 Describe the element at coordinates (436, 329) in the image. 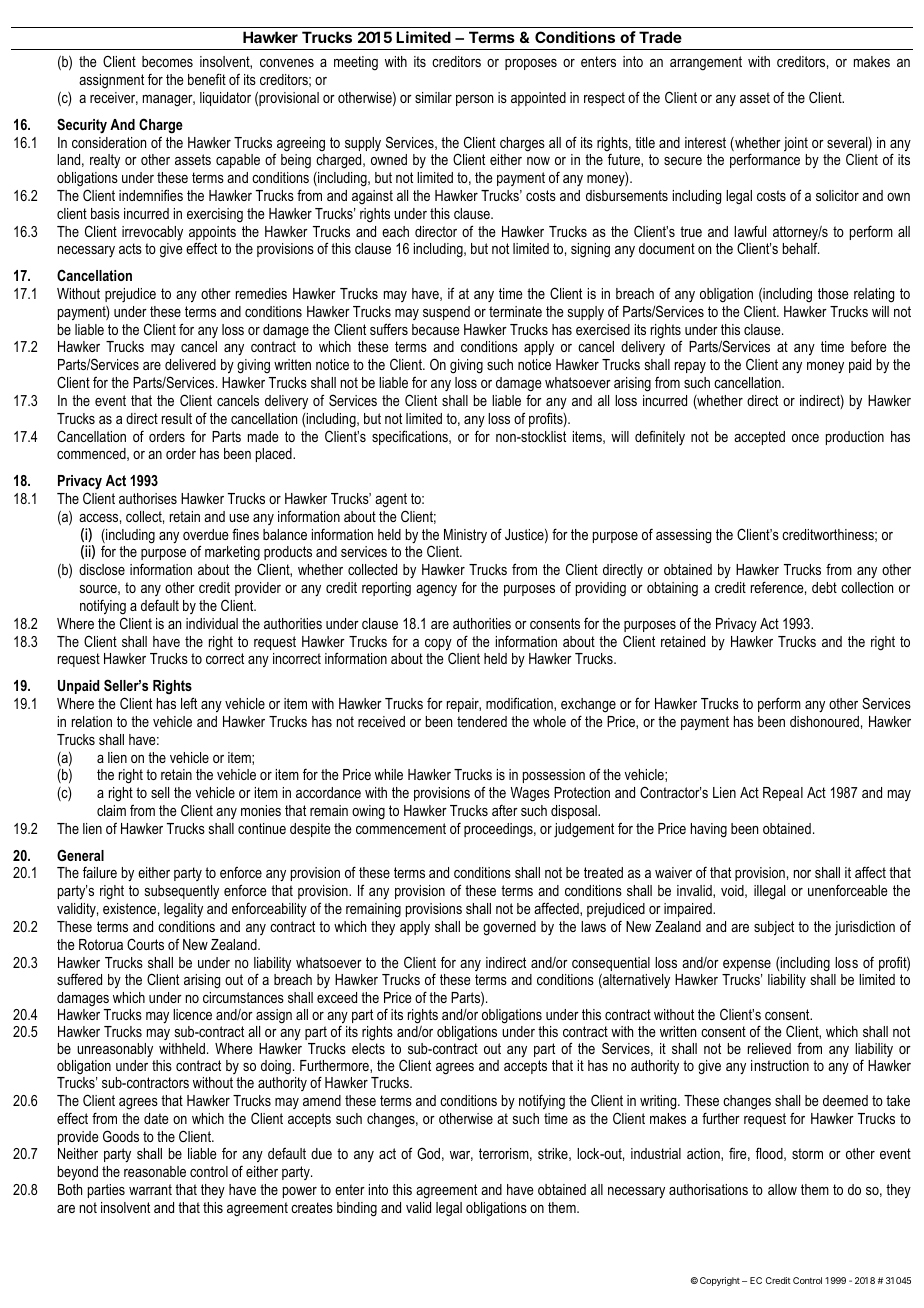

I see `because` at that location.
